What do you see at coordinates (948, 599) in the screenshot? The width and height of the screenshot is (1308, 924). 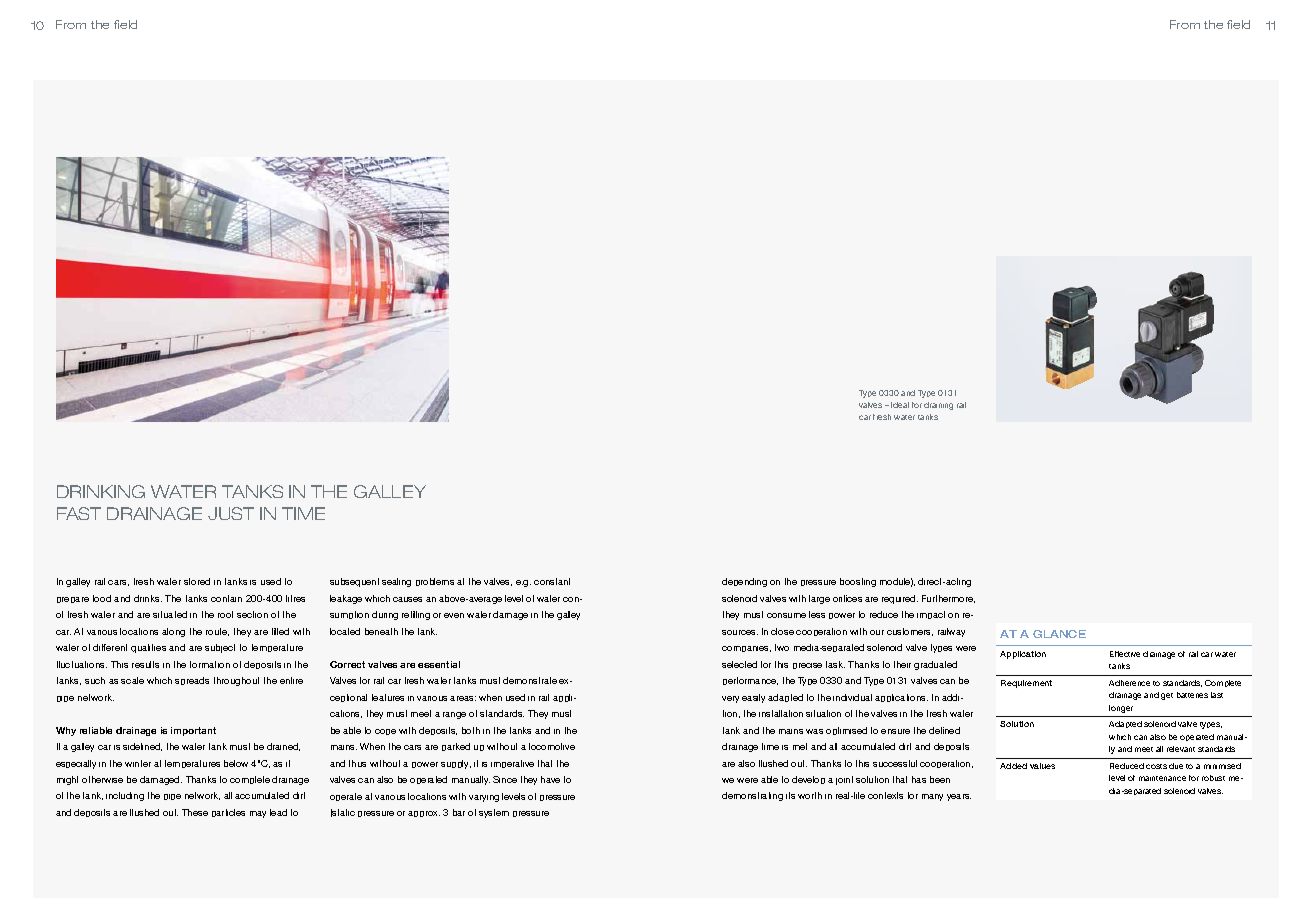 I see `Furthermore` at bounding box center [948, 599].
